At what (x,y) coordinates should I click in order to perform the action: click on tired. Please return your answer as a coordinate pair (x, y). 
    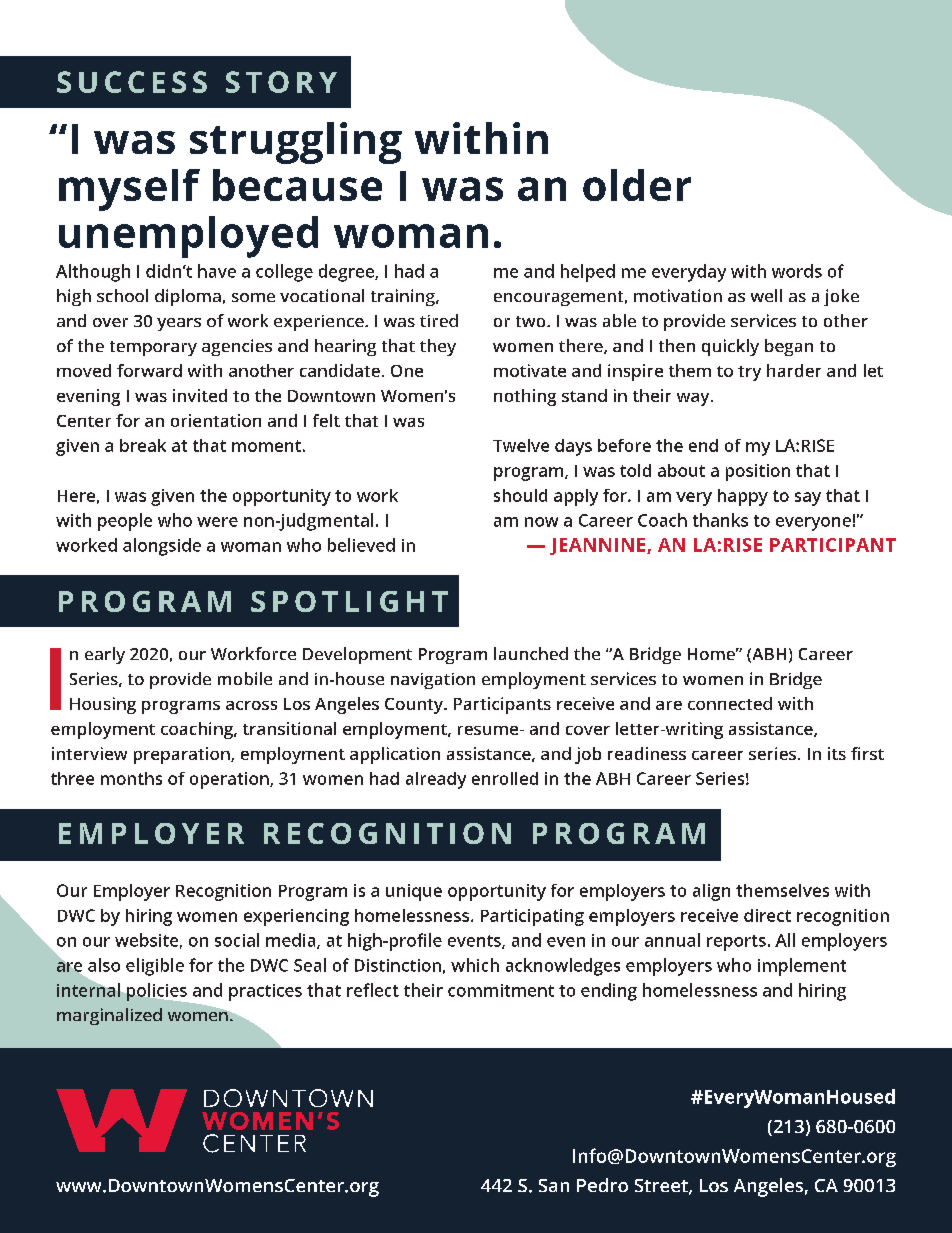
    Looking at the image, I should click on (439, 320).
